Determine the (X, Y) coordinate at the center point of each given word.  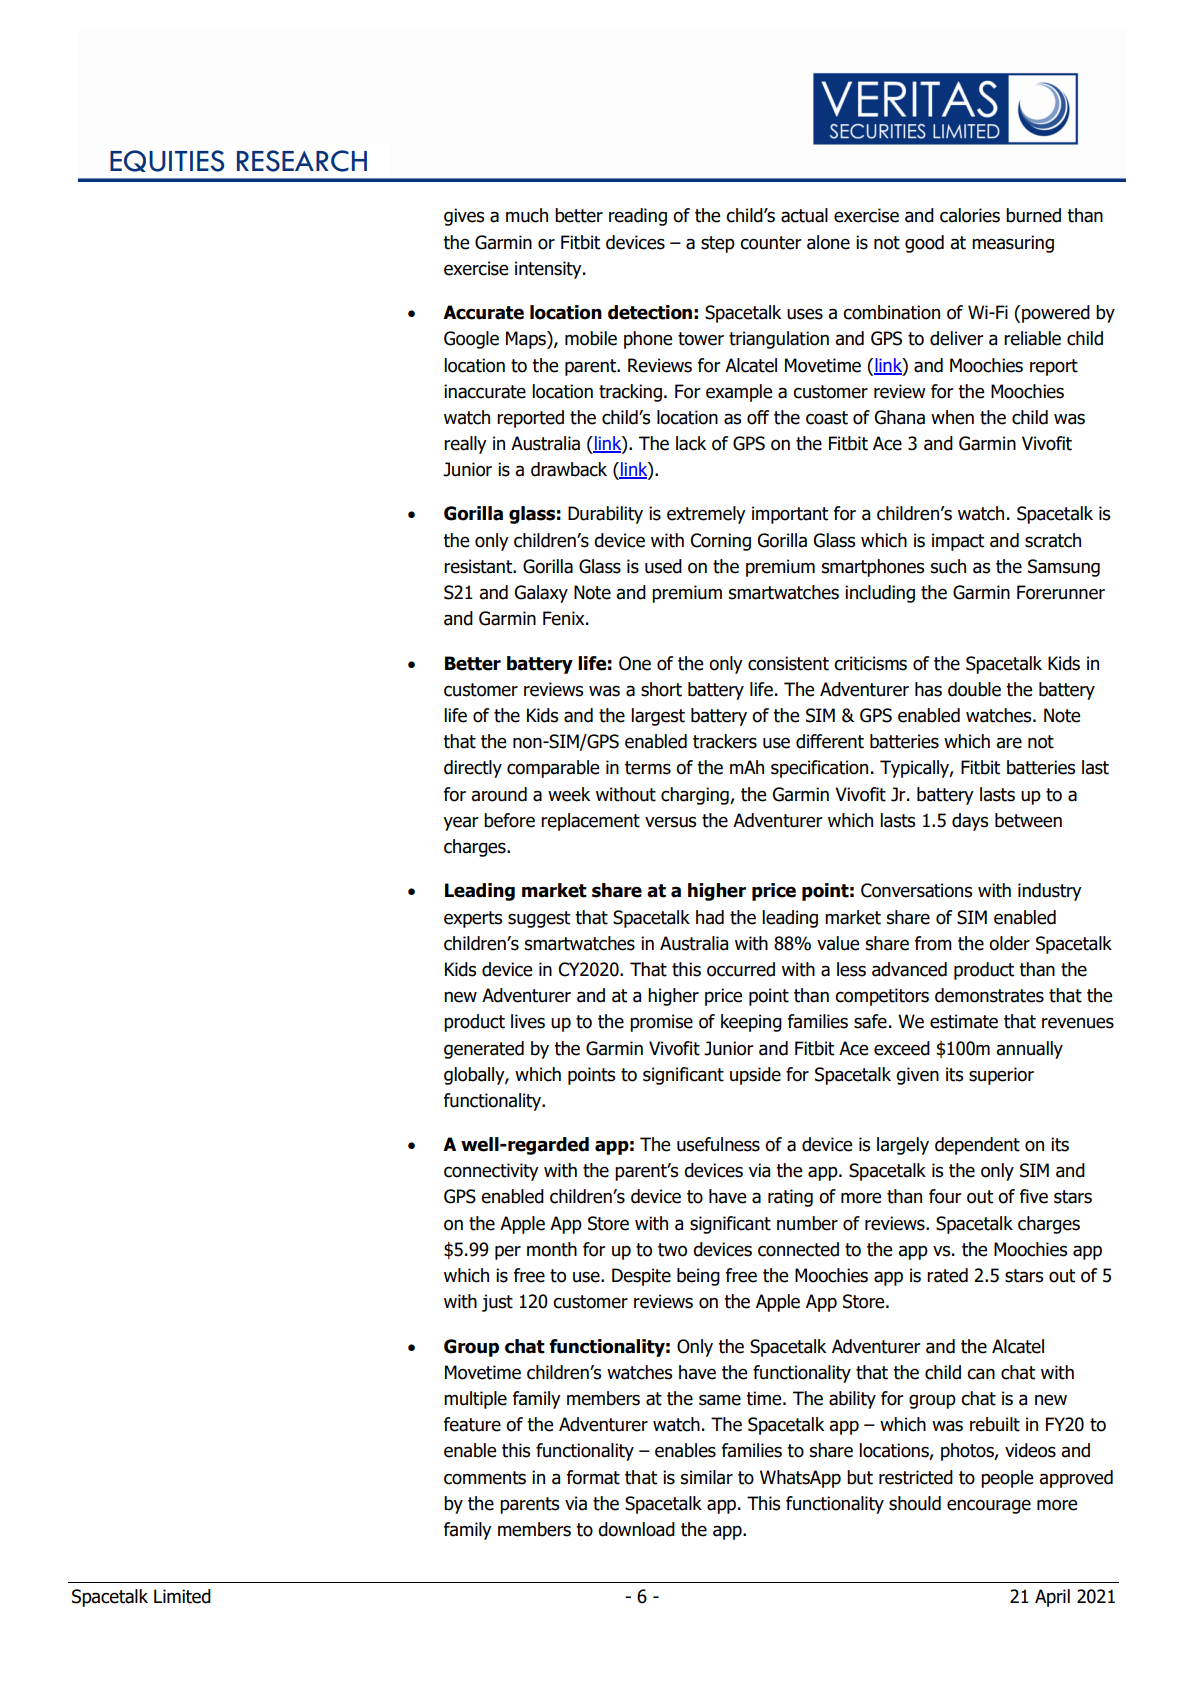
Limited (182, 1596)
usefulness (718, 1144)
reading (638, 217)
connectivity (491, 1172)
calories (970, 215)
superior (1001, 1076)
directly (473, 769)
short (661, 689)
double (974, 689)
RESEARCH (302, 161)
